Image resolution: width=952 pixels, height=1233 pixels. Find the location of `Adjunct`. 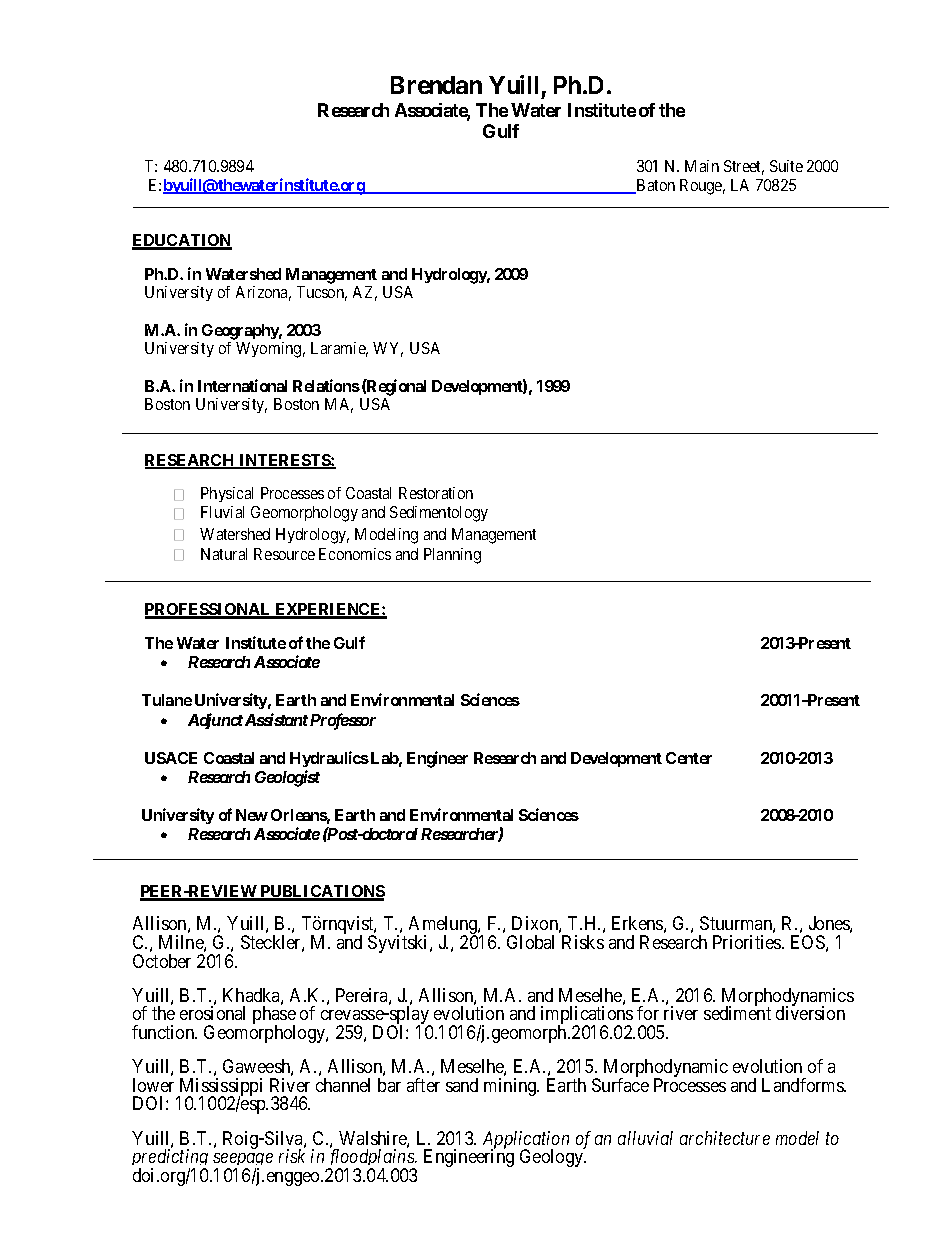

Adjunct is located at coordinates (215, 721).
